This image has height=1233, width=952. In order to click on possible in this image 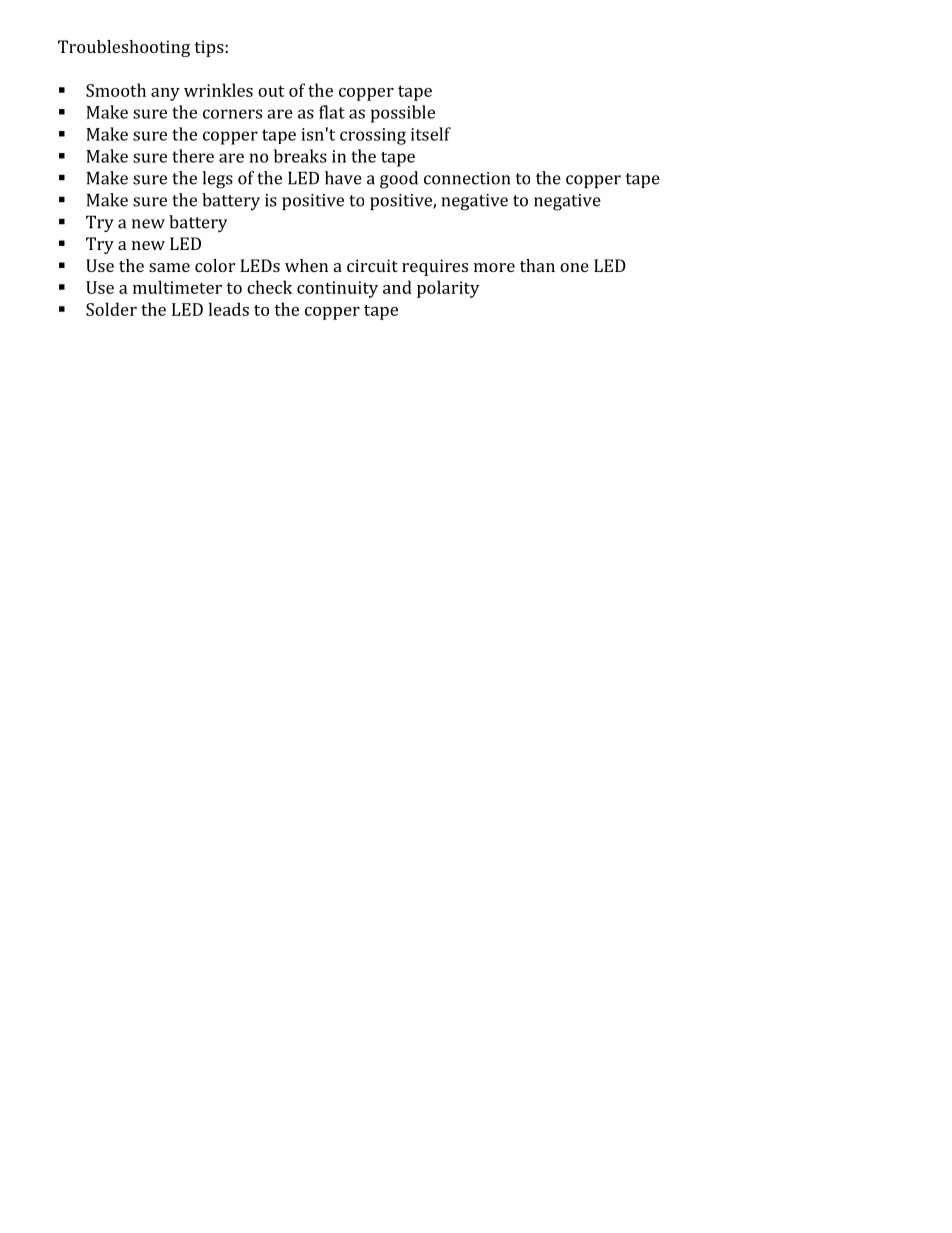, I will do `click(403, 114)`.
